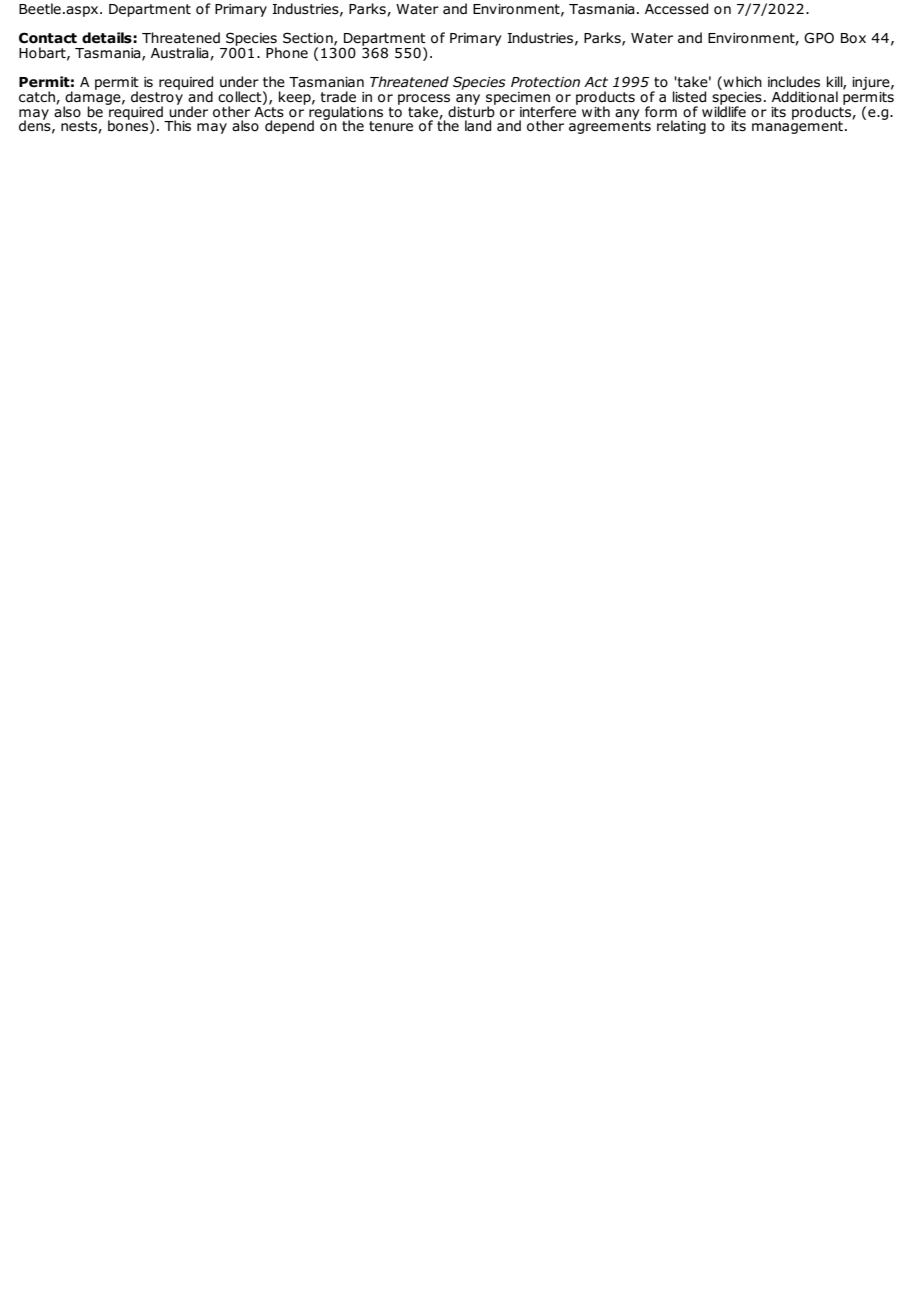 The width and height of the screenshot is (924, 1308). Describe the element at coordinates (48, 38) in the screenshot. I see `Contact` at that location.
